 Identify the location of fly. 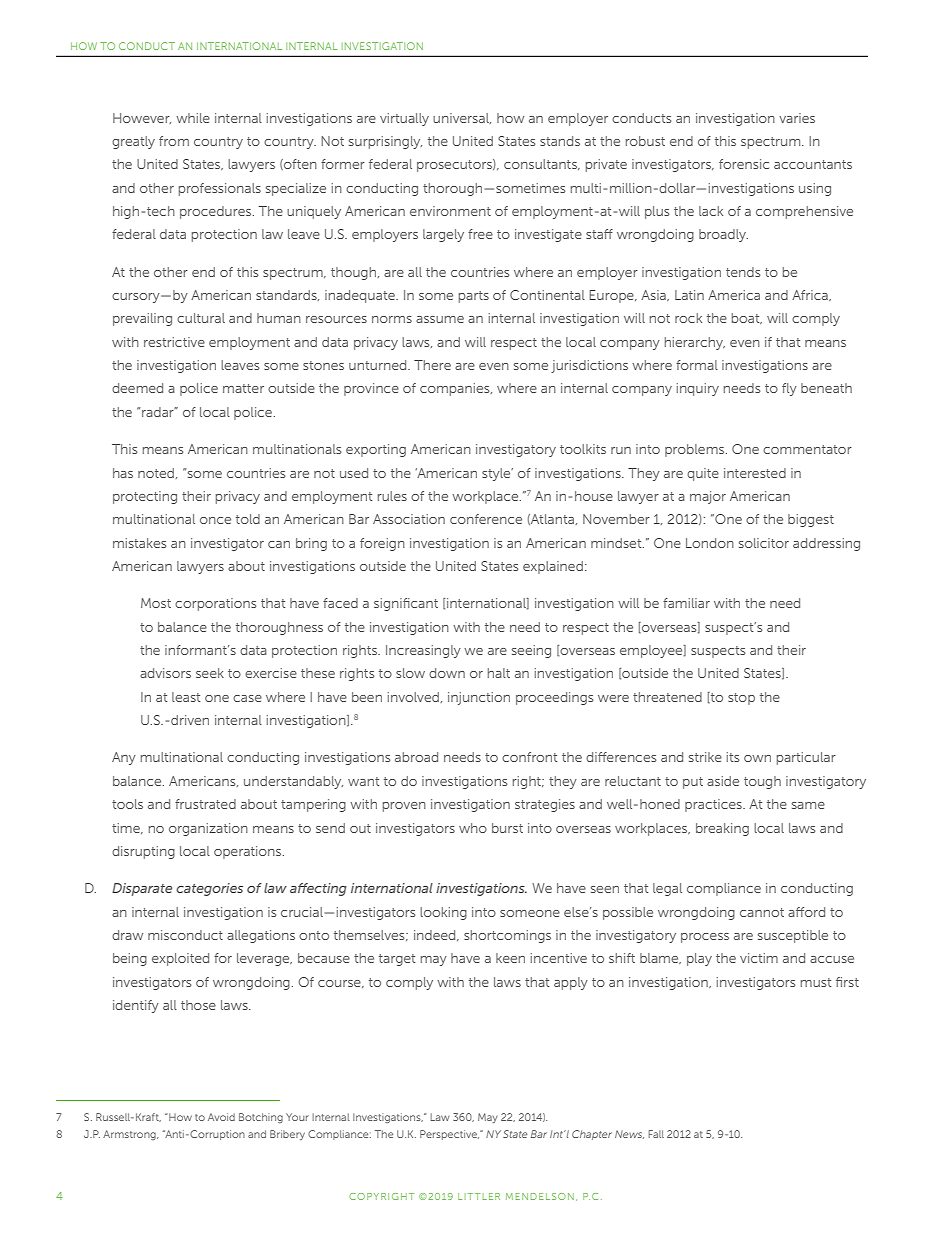
(789, 389).
